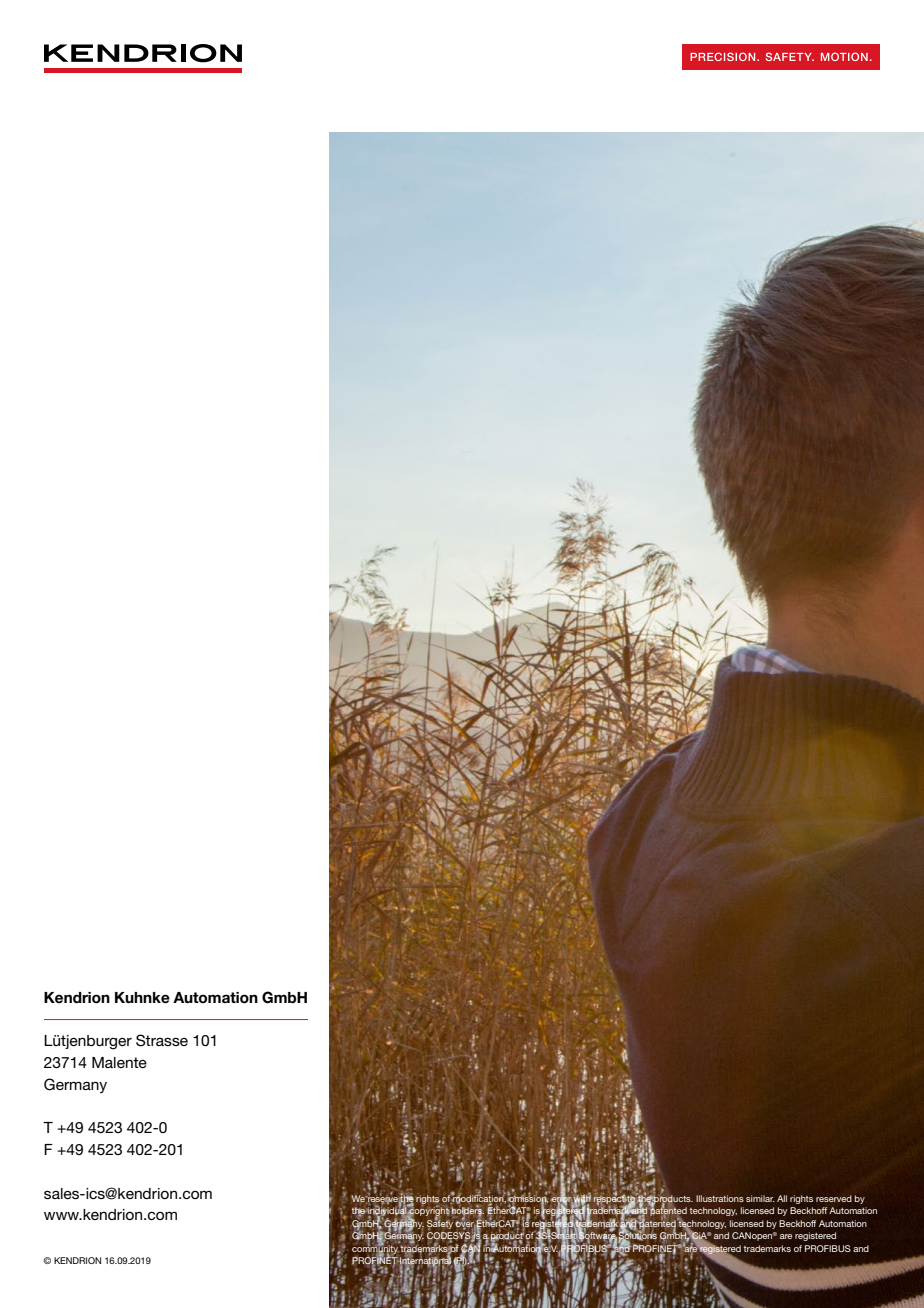 The width and height of the image is (924, 1308). I want to click on Illustrations, so click(720, 1198).
